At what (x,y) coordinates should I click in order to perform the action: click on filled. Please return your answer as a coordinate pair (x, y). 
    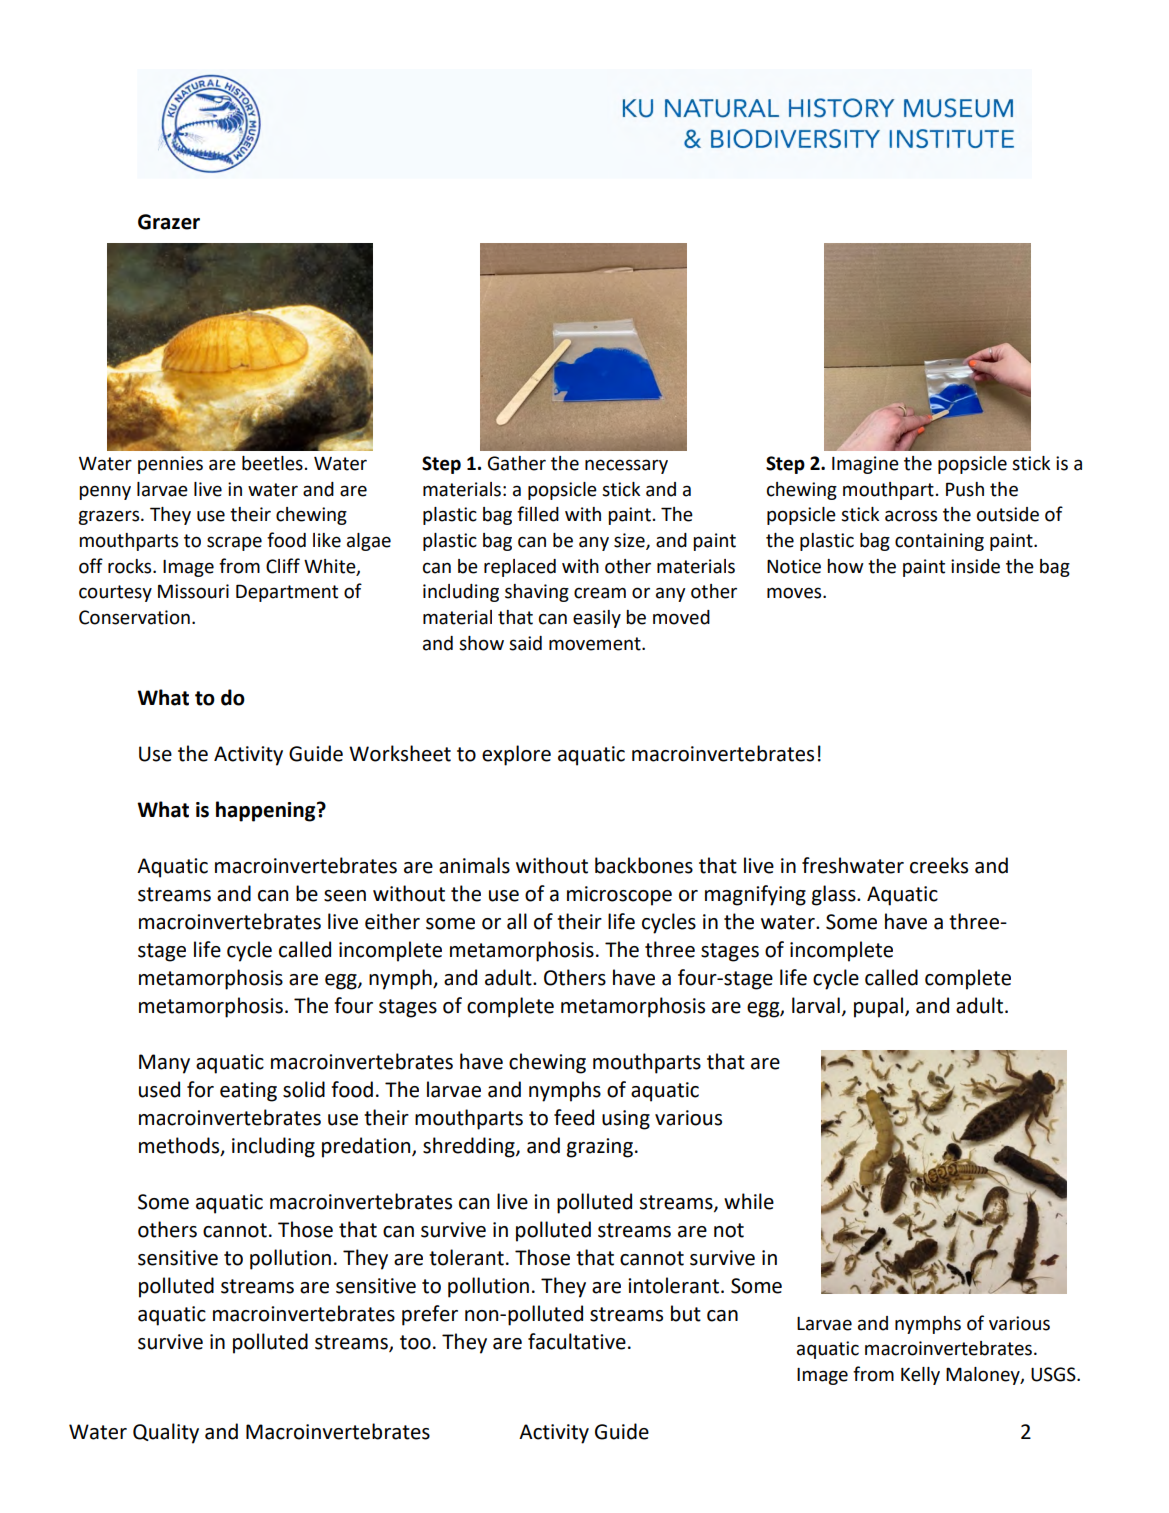
    Looking at the image, I should click on (538, 514).
